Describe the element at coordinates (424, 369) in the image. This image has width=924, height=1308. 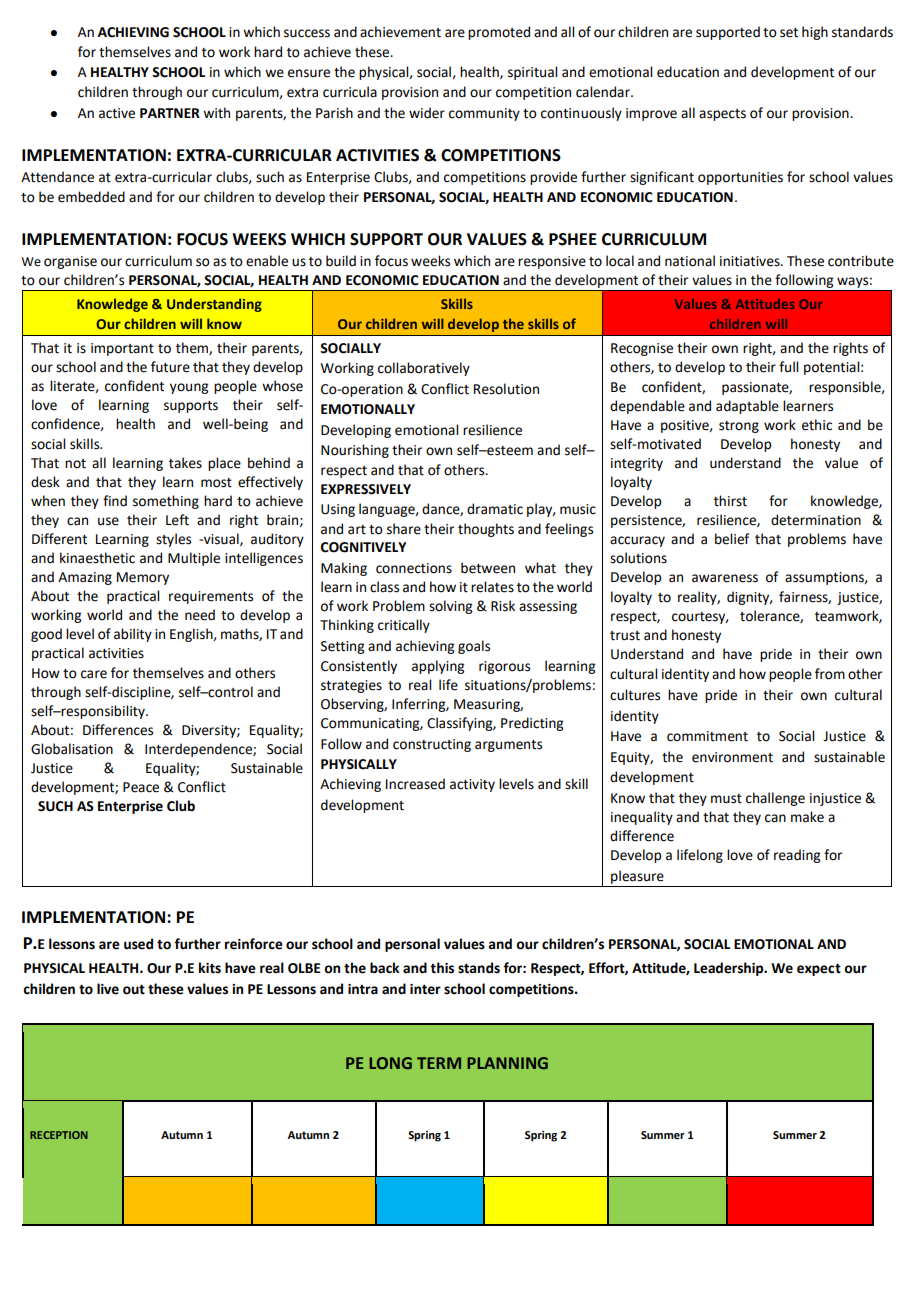
I see `collaboratively` at that location.
